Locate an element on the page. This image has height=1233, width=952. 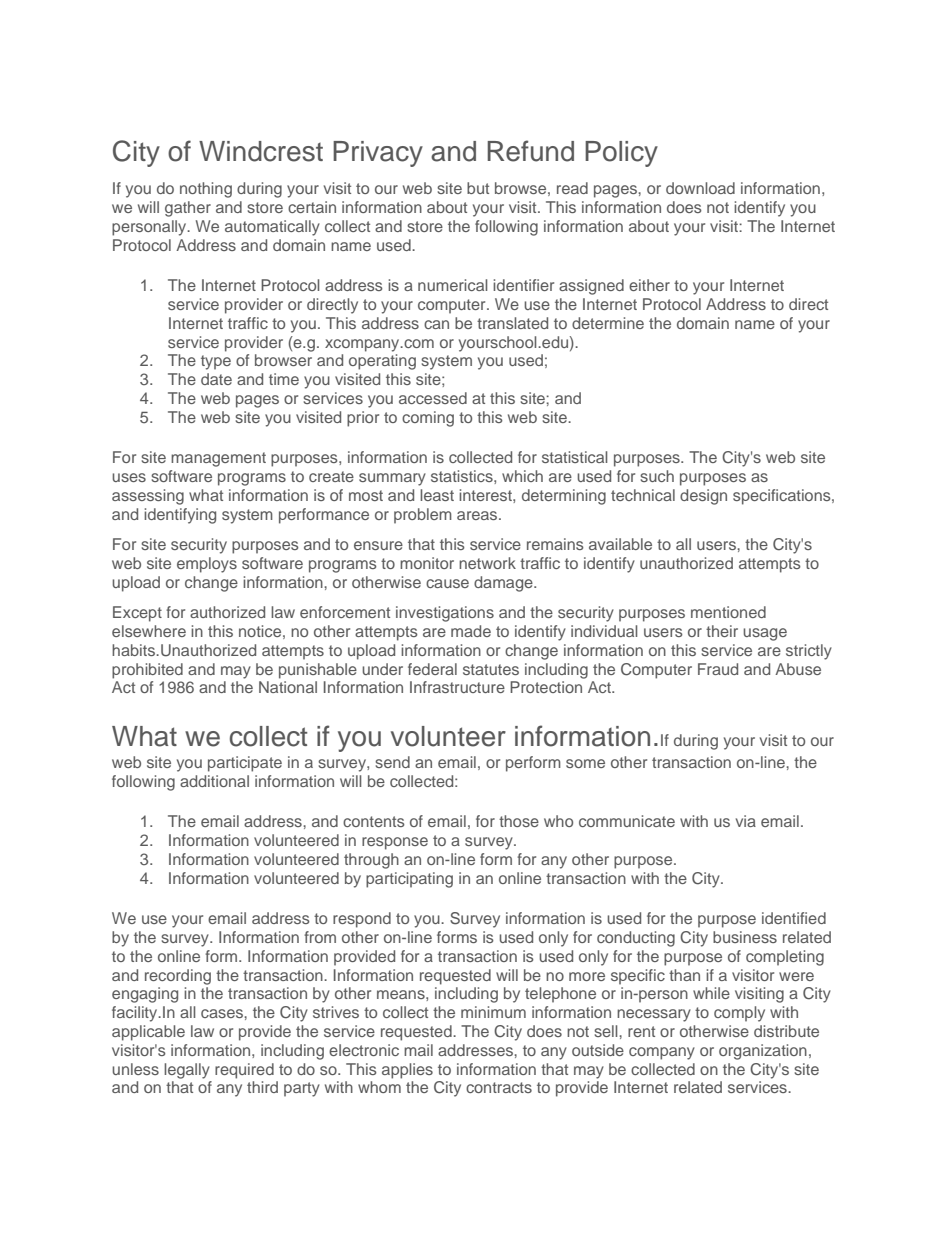
those is located at coordinates (519, 821).
